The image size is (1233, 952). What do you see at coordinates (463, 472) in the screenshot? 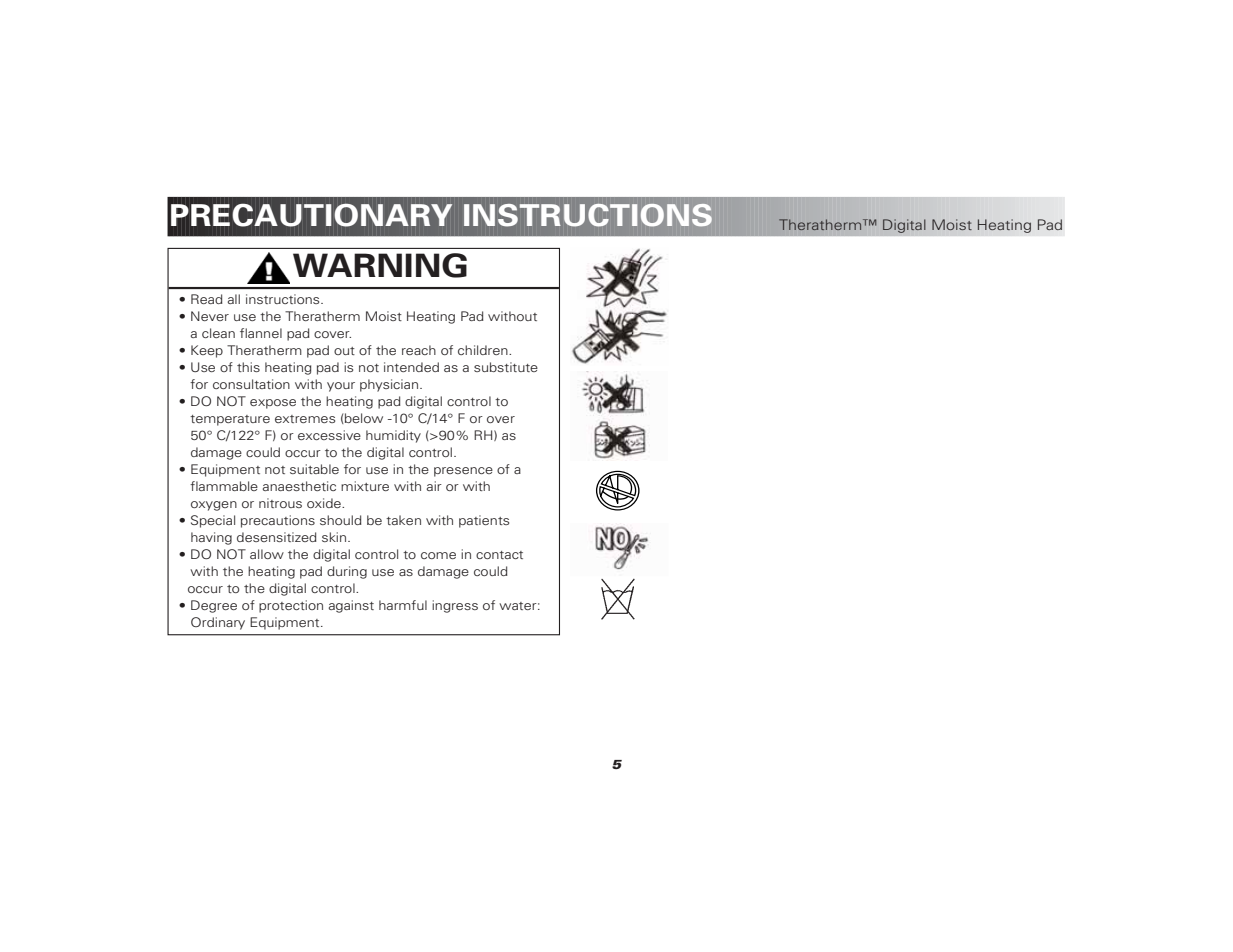
I see `presence` at bounding box center [463, 472].
